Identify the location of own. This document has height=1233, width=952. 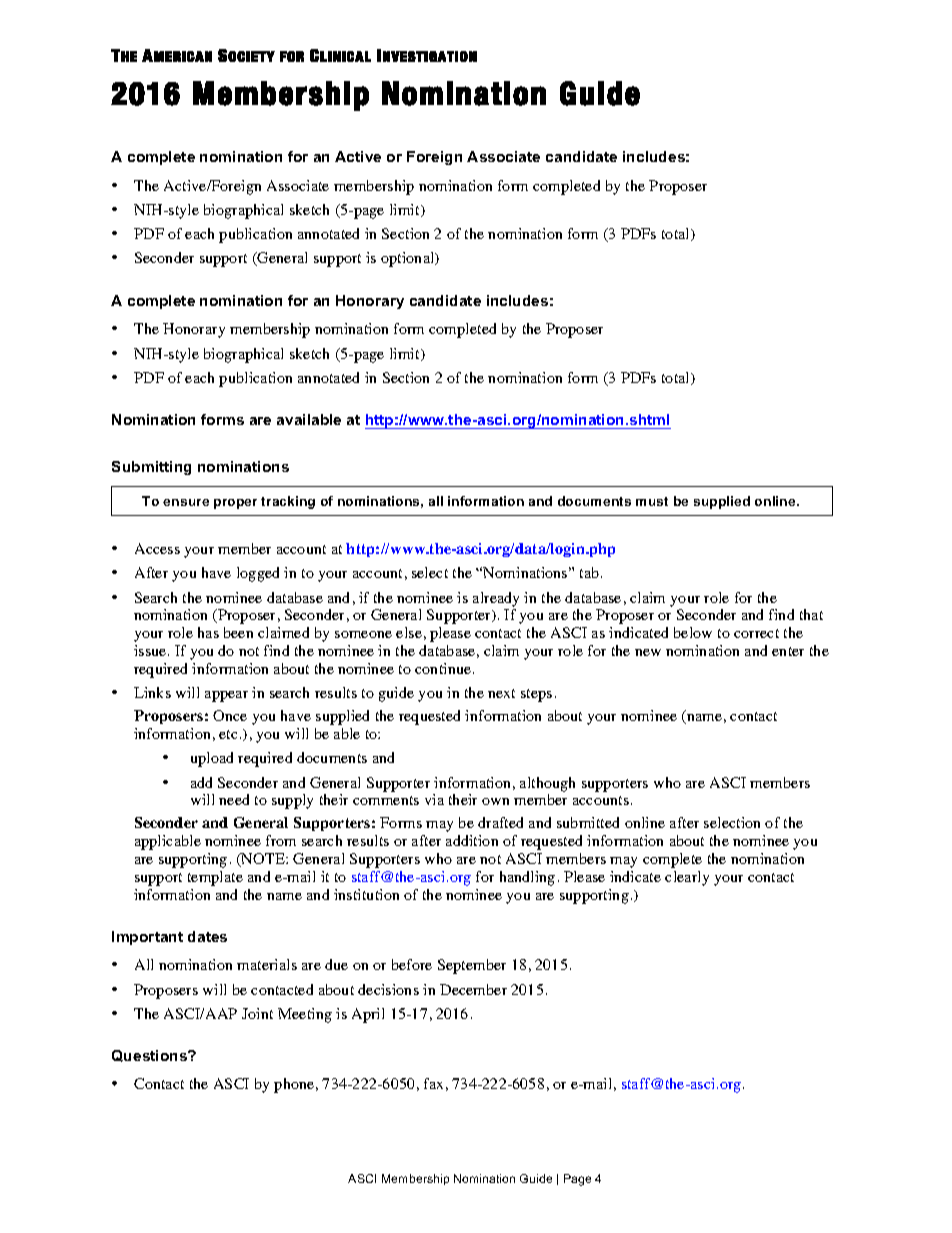
(495, 801).
